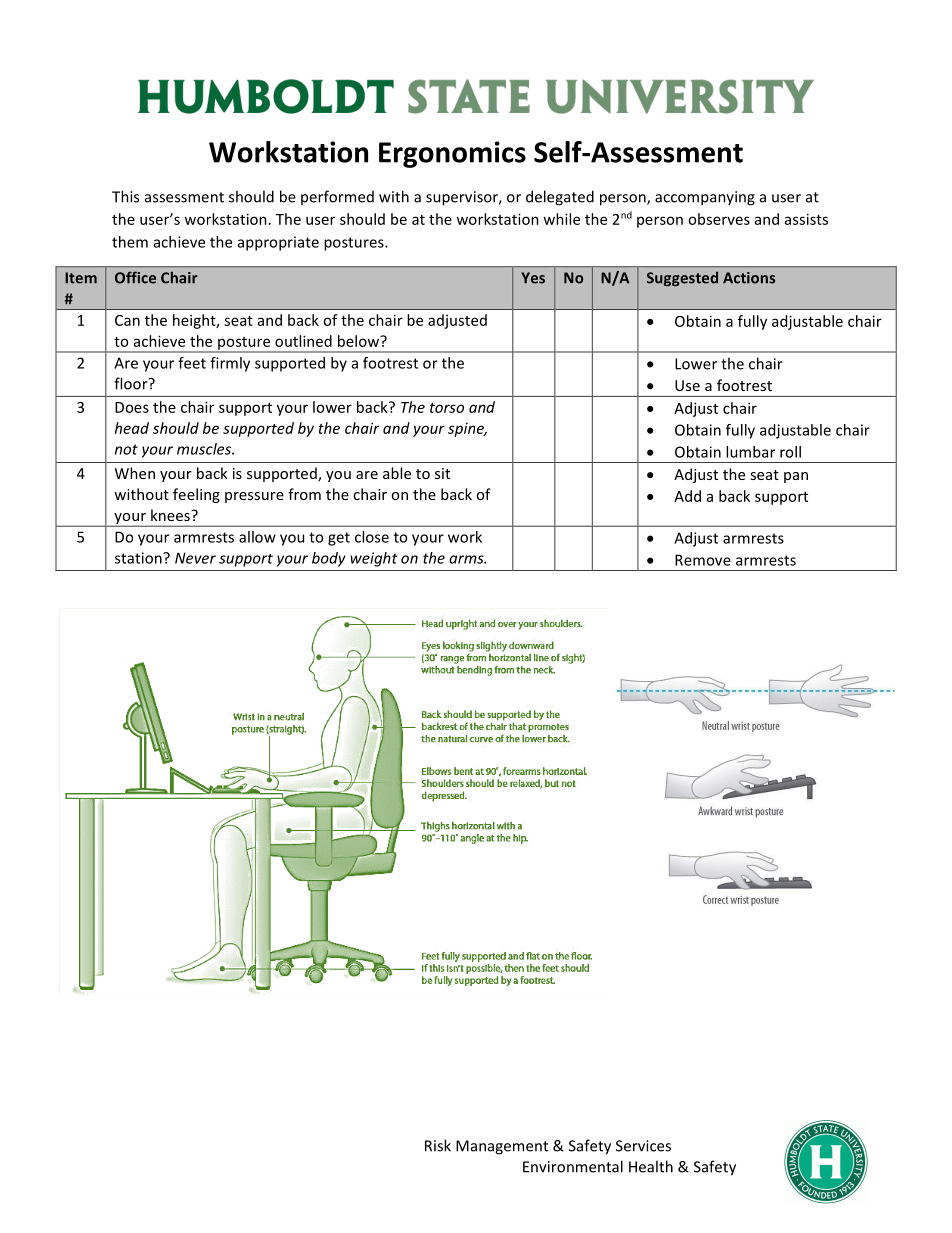  What do you see at coordinates (374, 559) in the image?
I see `weight` at bounding box center [374, 559].
